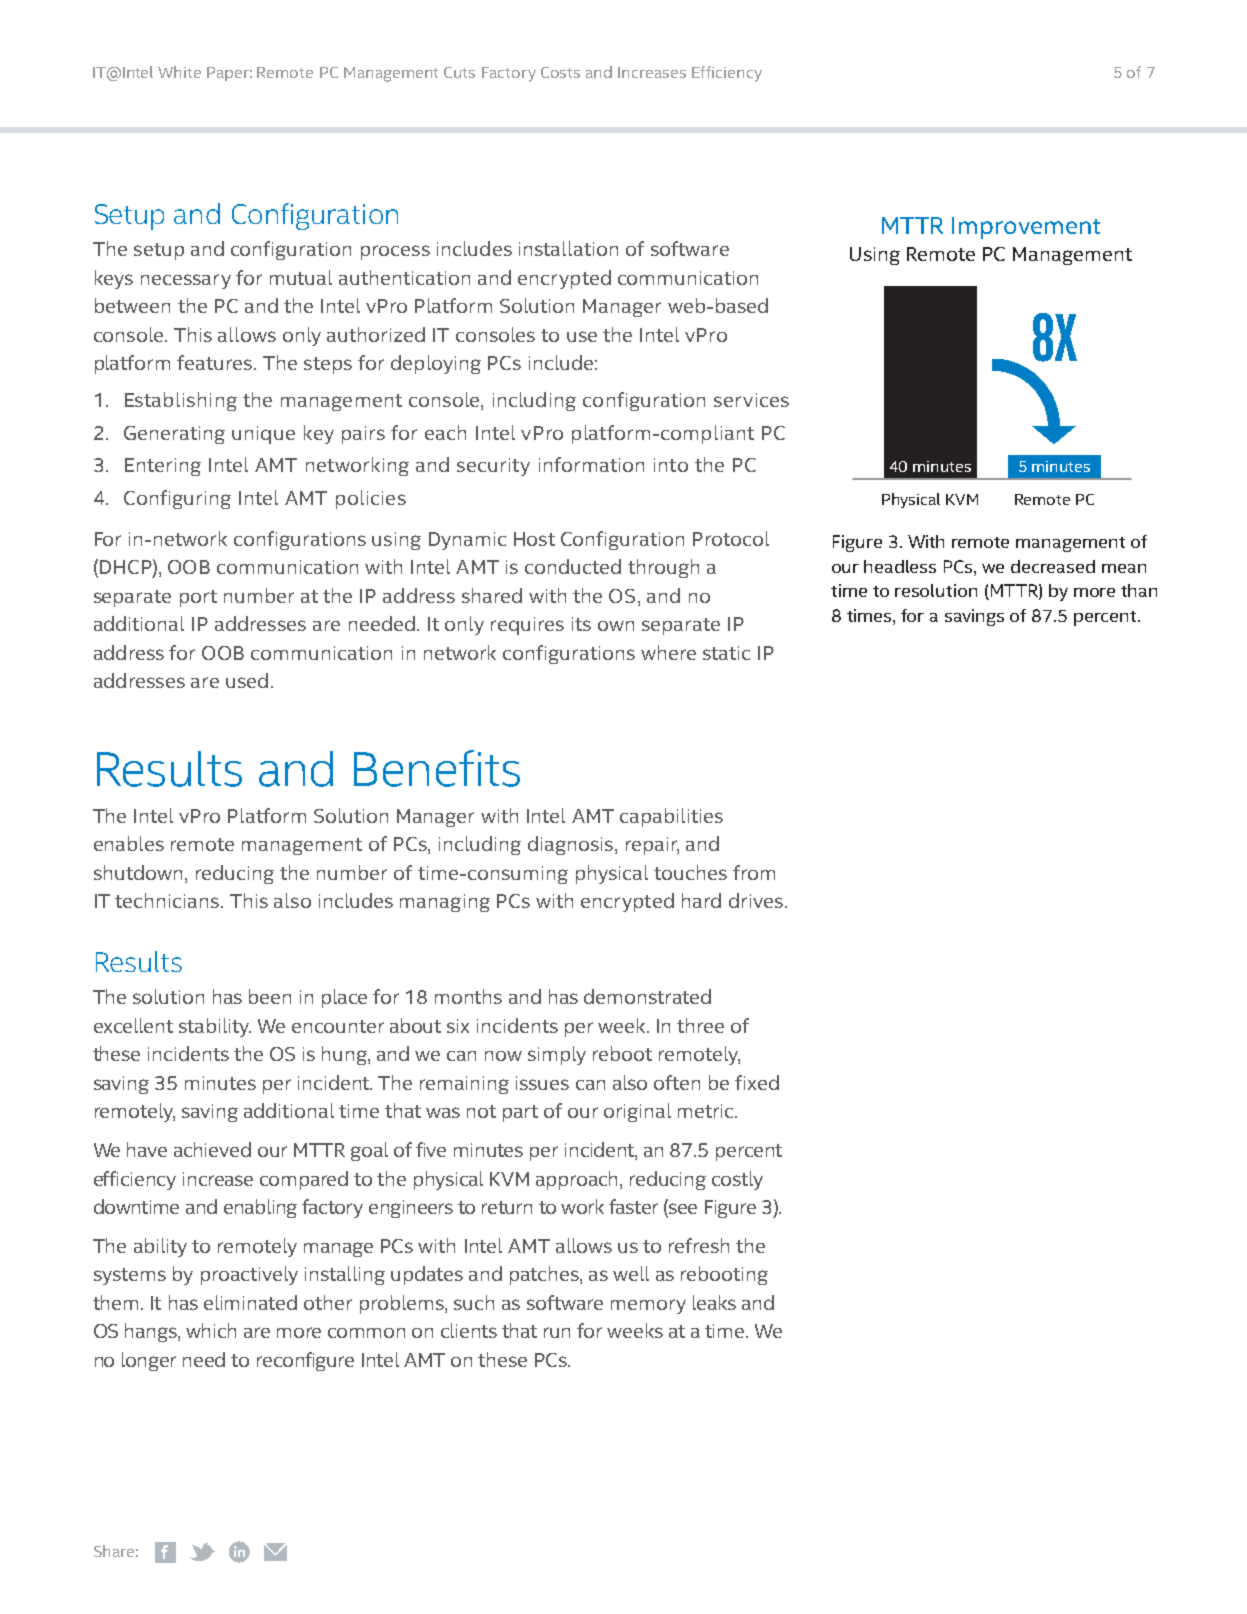 This image has height=1614, width=1247. Describe the element at coordinates (211, 1330) in the image. I see `which` at that location.
